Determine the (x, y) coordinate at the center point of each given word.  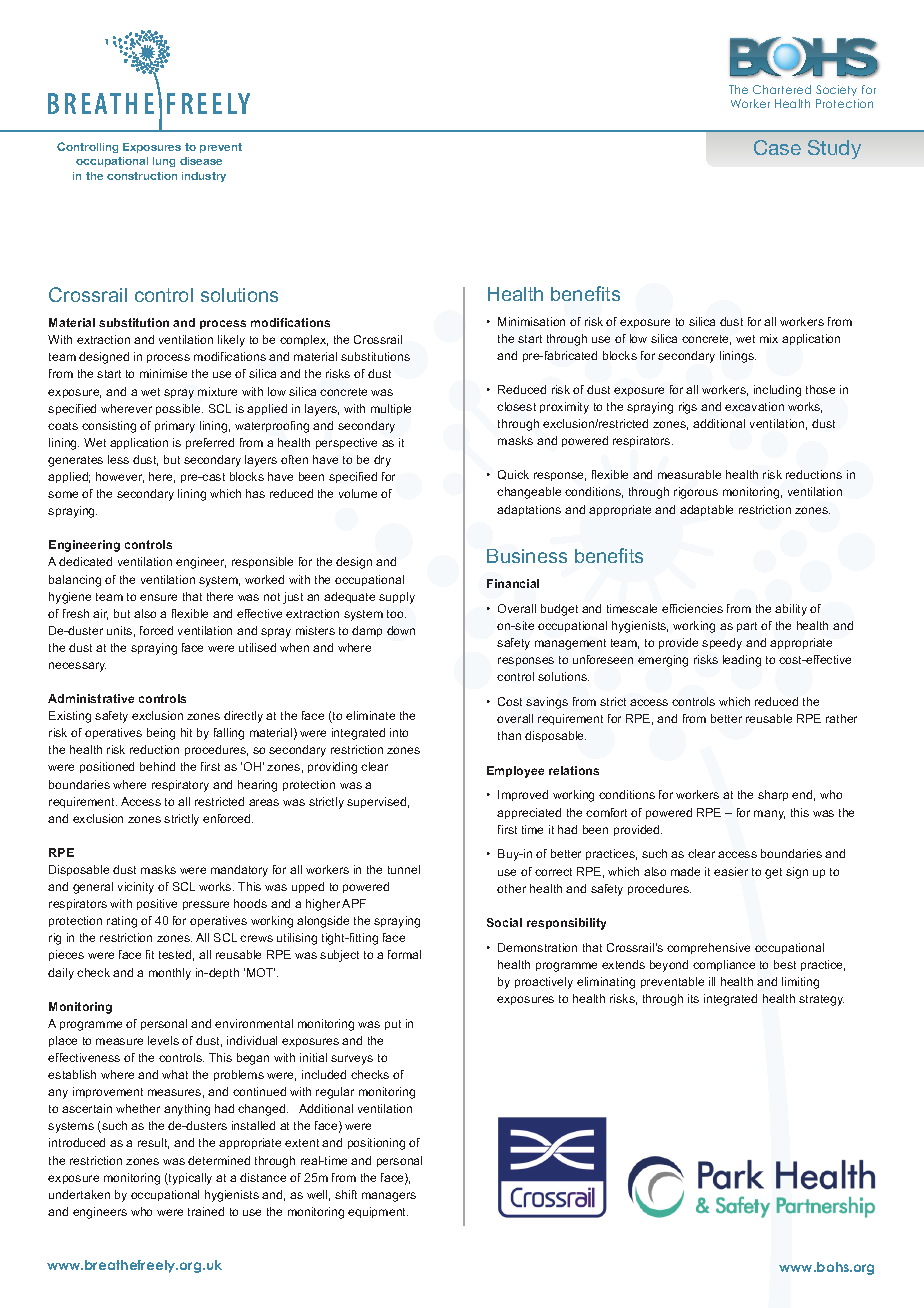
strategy (821, 1000)
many (769, 815)
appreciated (529, 813)
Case (777, 147)
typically (189, 1179)
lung (164, 162)
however (120, 477)
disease (201, 161)
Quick (513, 475)
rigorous (696, 493)
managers (389, 1197)
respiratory (180, 786)
